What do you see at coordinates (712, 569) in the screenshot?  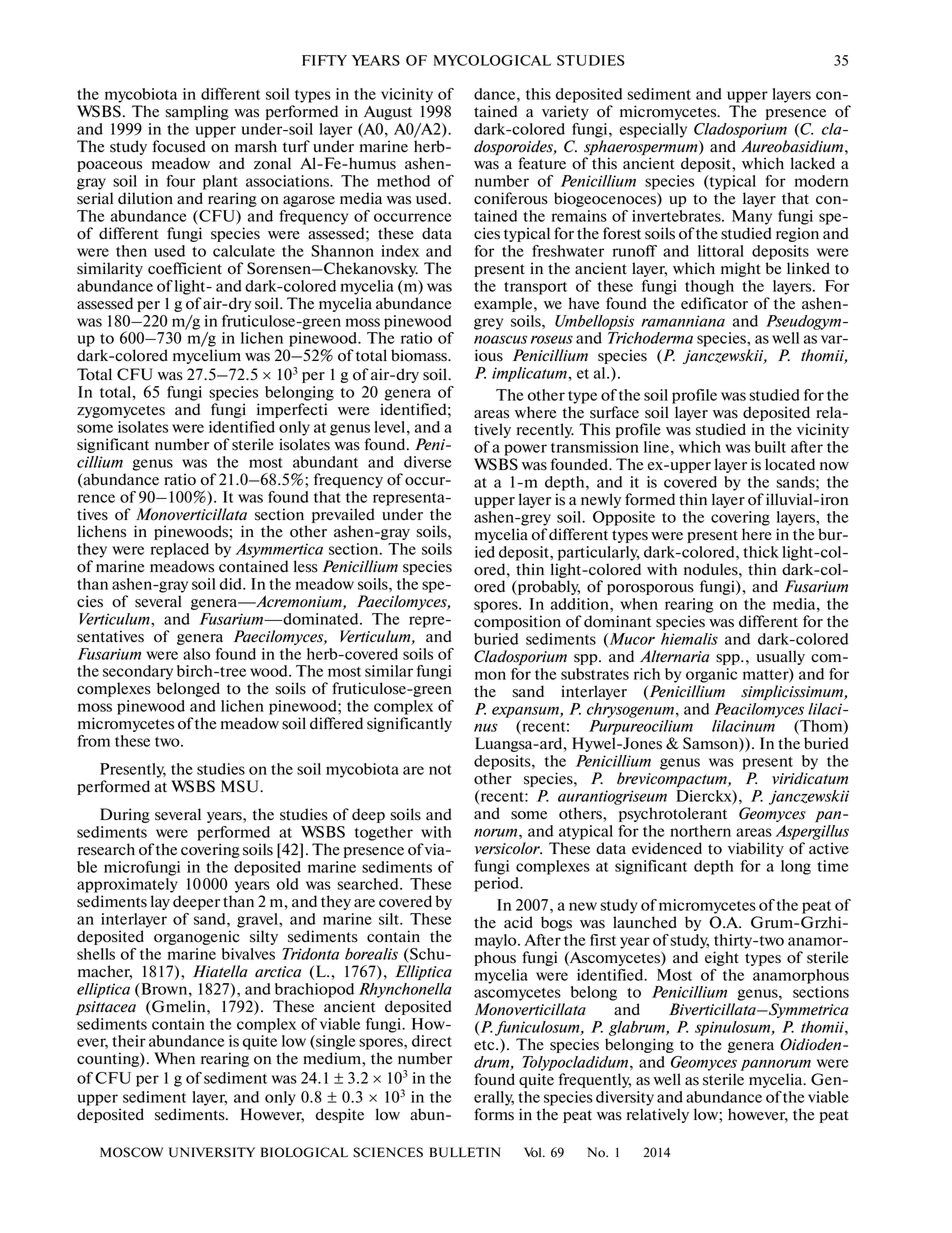 I see `nodules` at bounding box center [712, 569].
